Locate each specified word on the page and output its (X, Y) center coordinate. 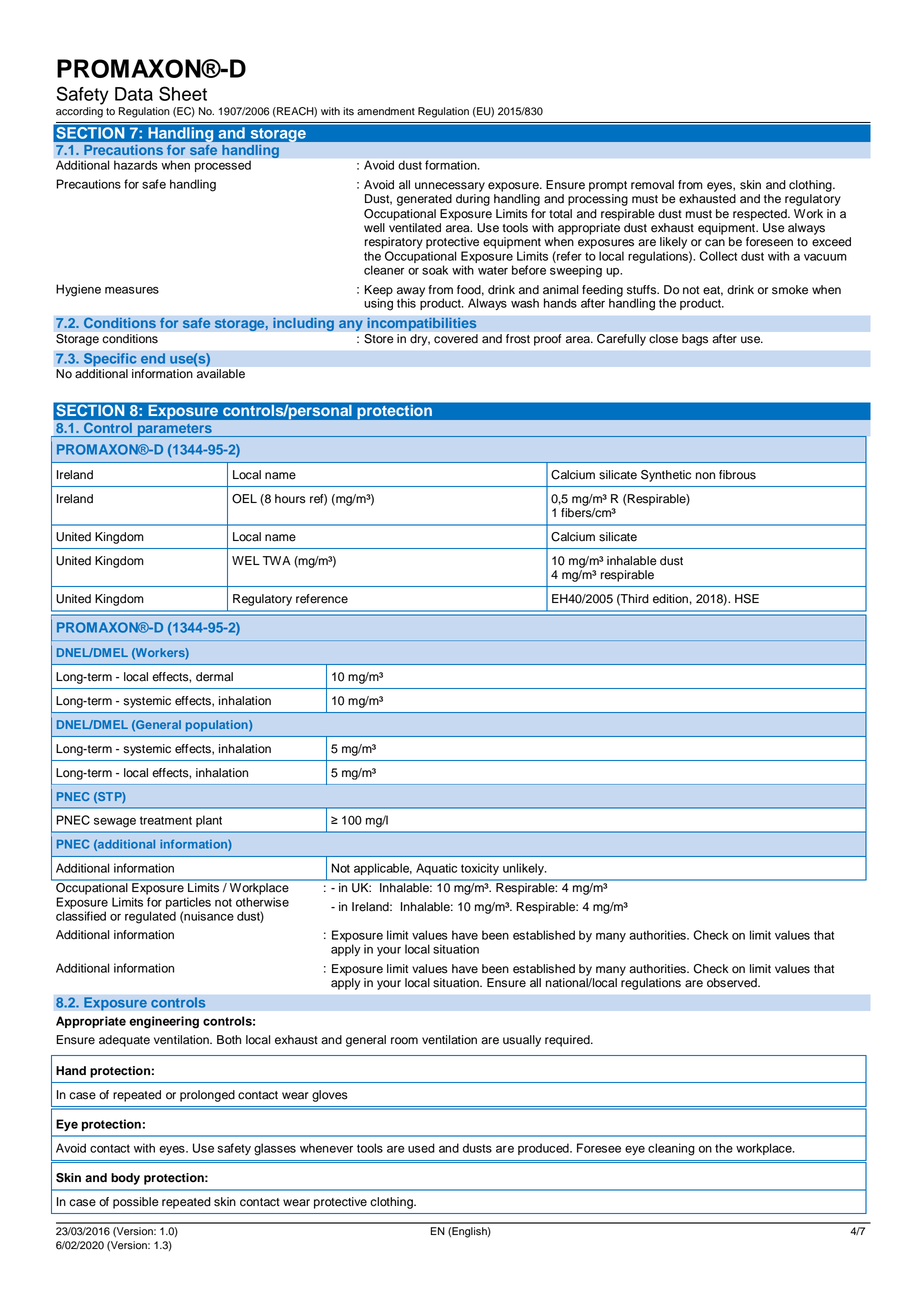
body (125, 1179)
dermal (214, 677)
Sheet (183, 93)
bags (695, 340)
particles (188, 903)
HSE (747, 599)
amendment (386, 111)
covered (456, 338)
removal (652, 185)
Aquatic (436, 869)
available (221, 374)
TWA (277, 560)
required (568, 1041)
